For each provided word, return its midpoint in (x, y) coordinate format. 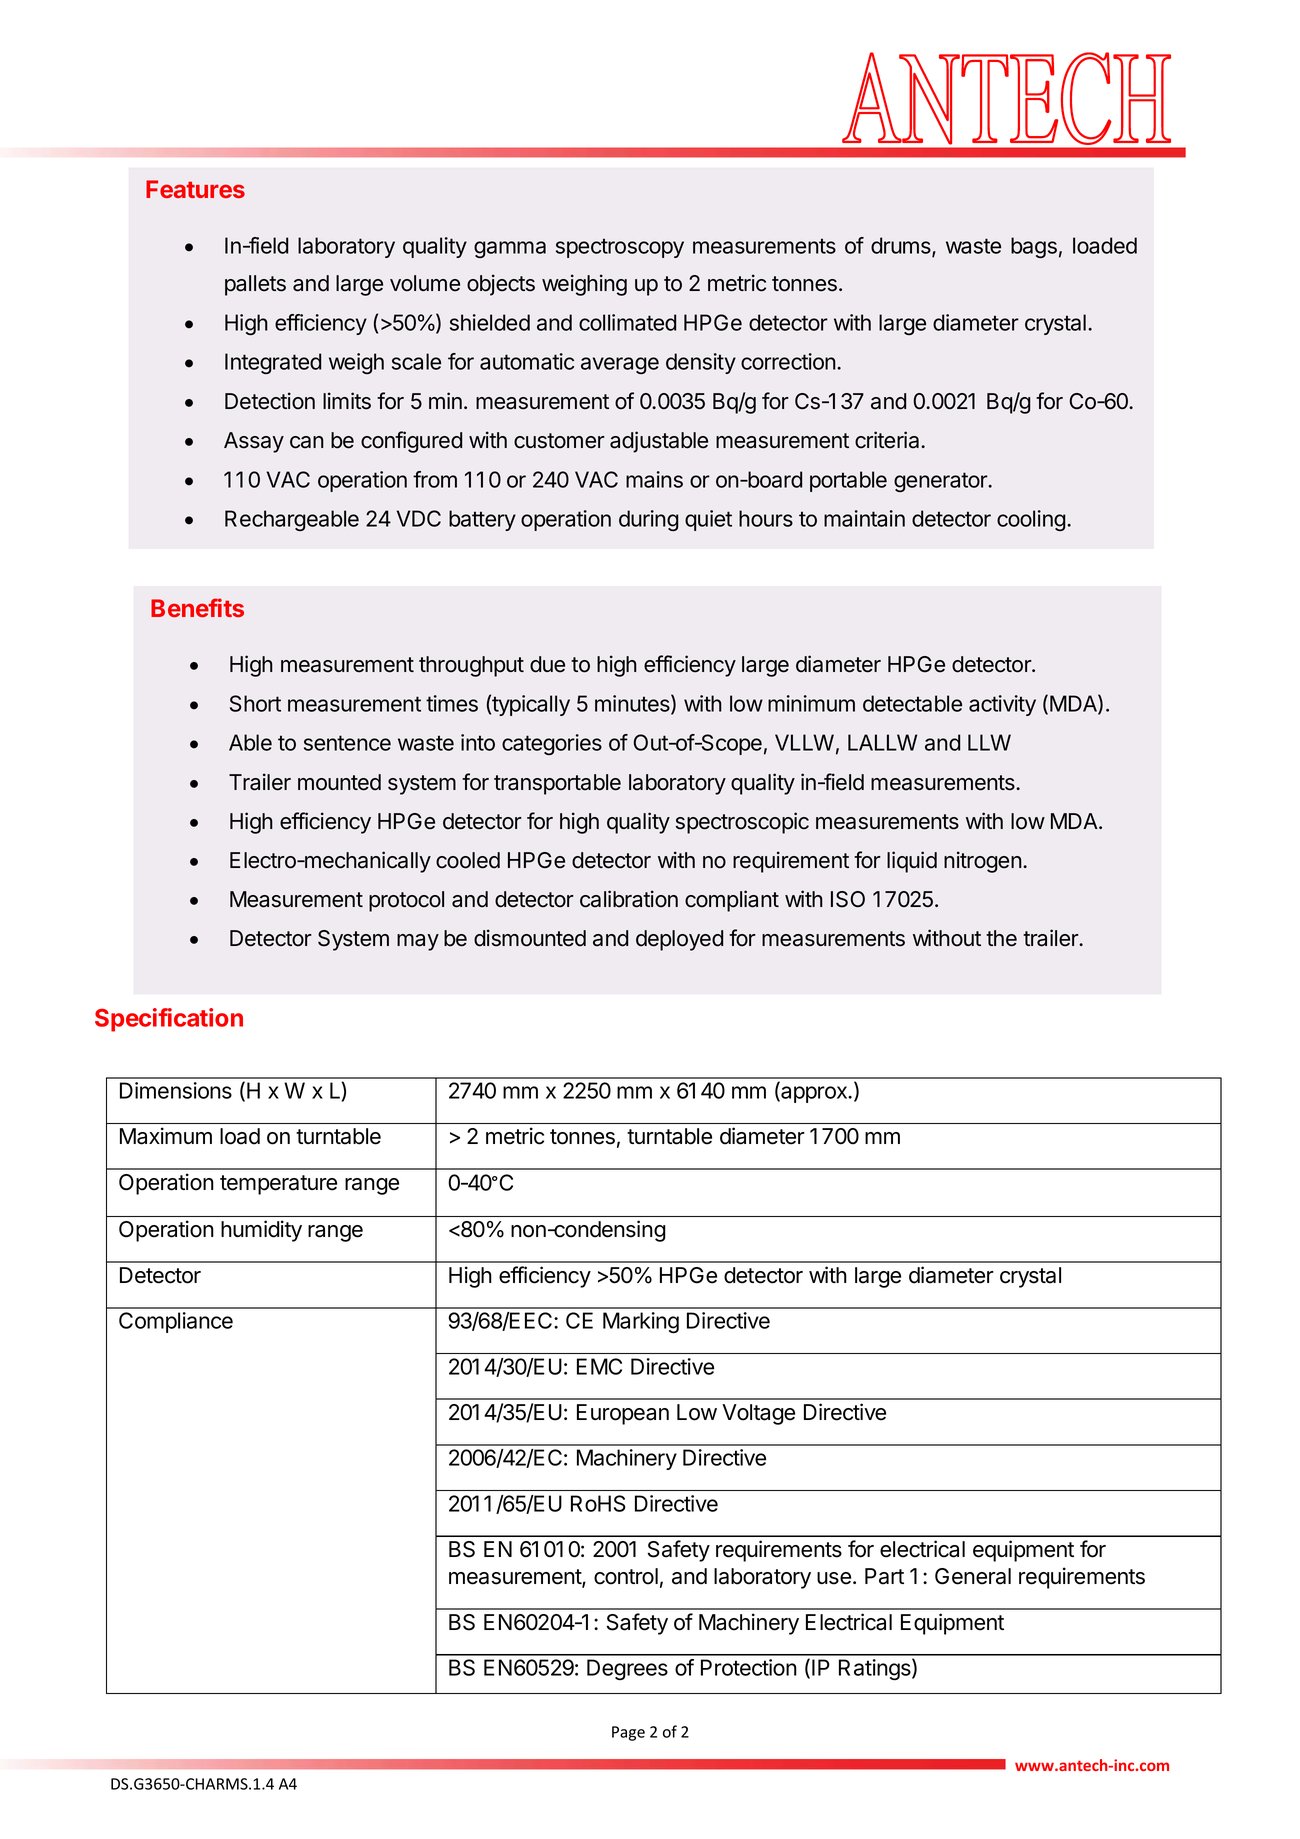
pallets (255, 285)
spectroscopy (620, 248)
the (1001, 938)
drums (902, 247)
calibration (629, 899)
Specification (169, 1020)
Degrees (627, 1669)
